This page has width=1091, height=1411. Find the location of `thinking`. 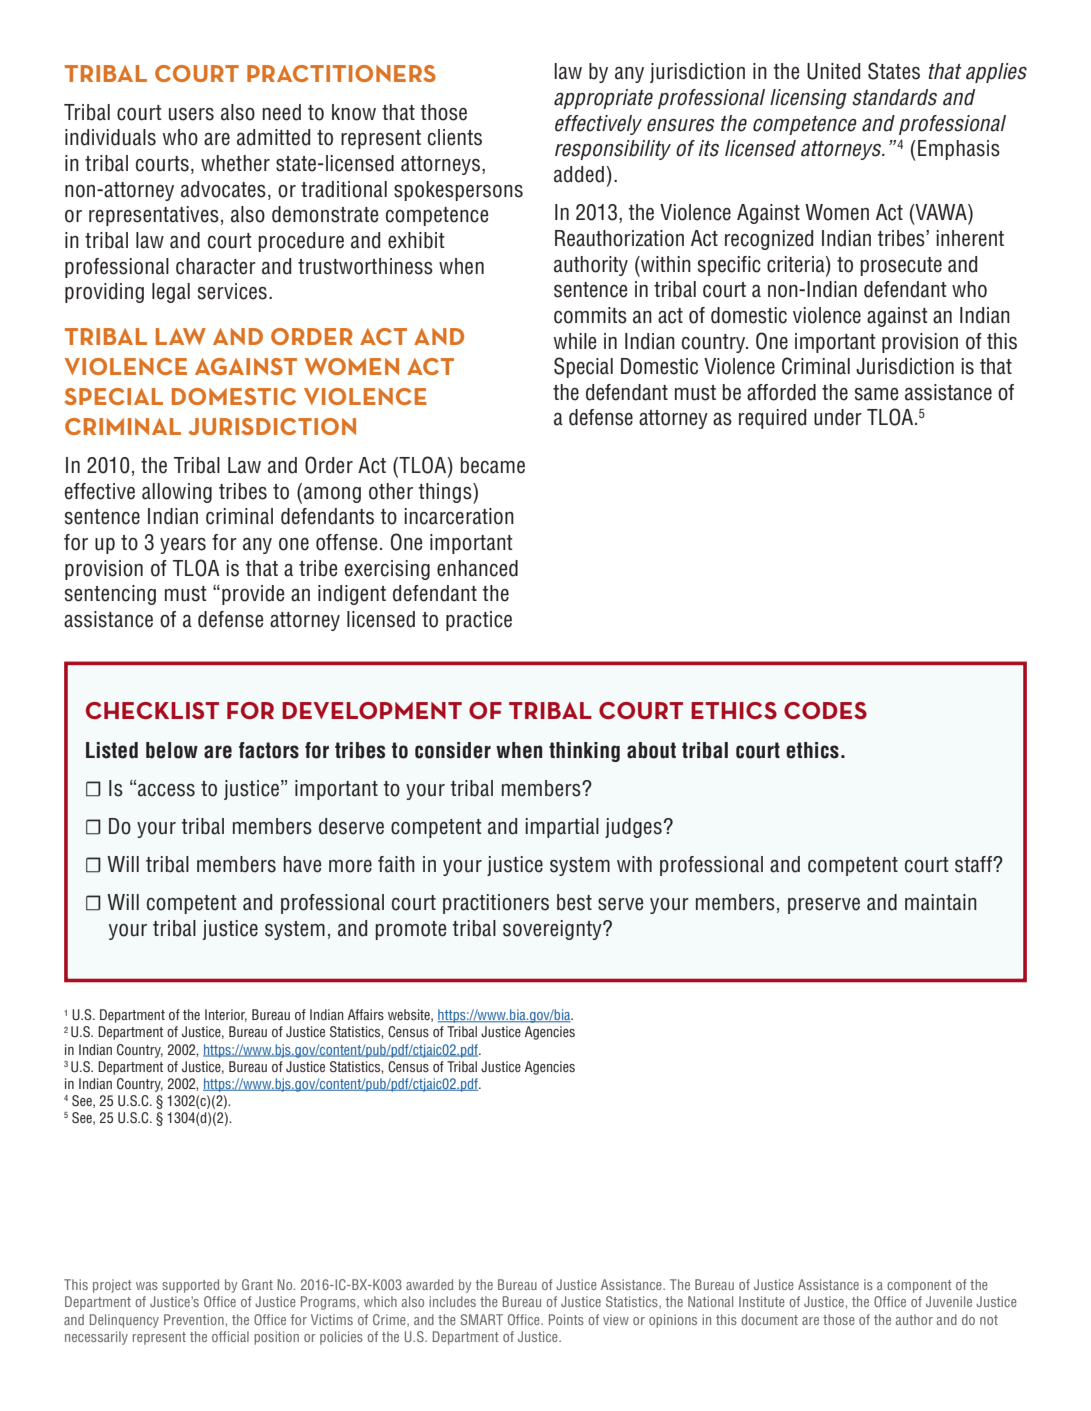

thinking is located at coordinates (584, 752).
